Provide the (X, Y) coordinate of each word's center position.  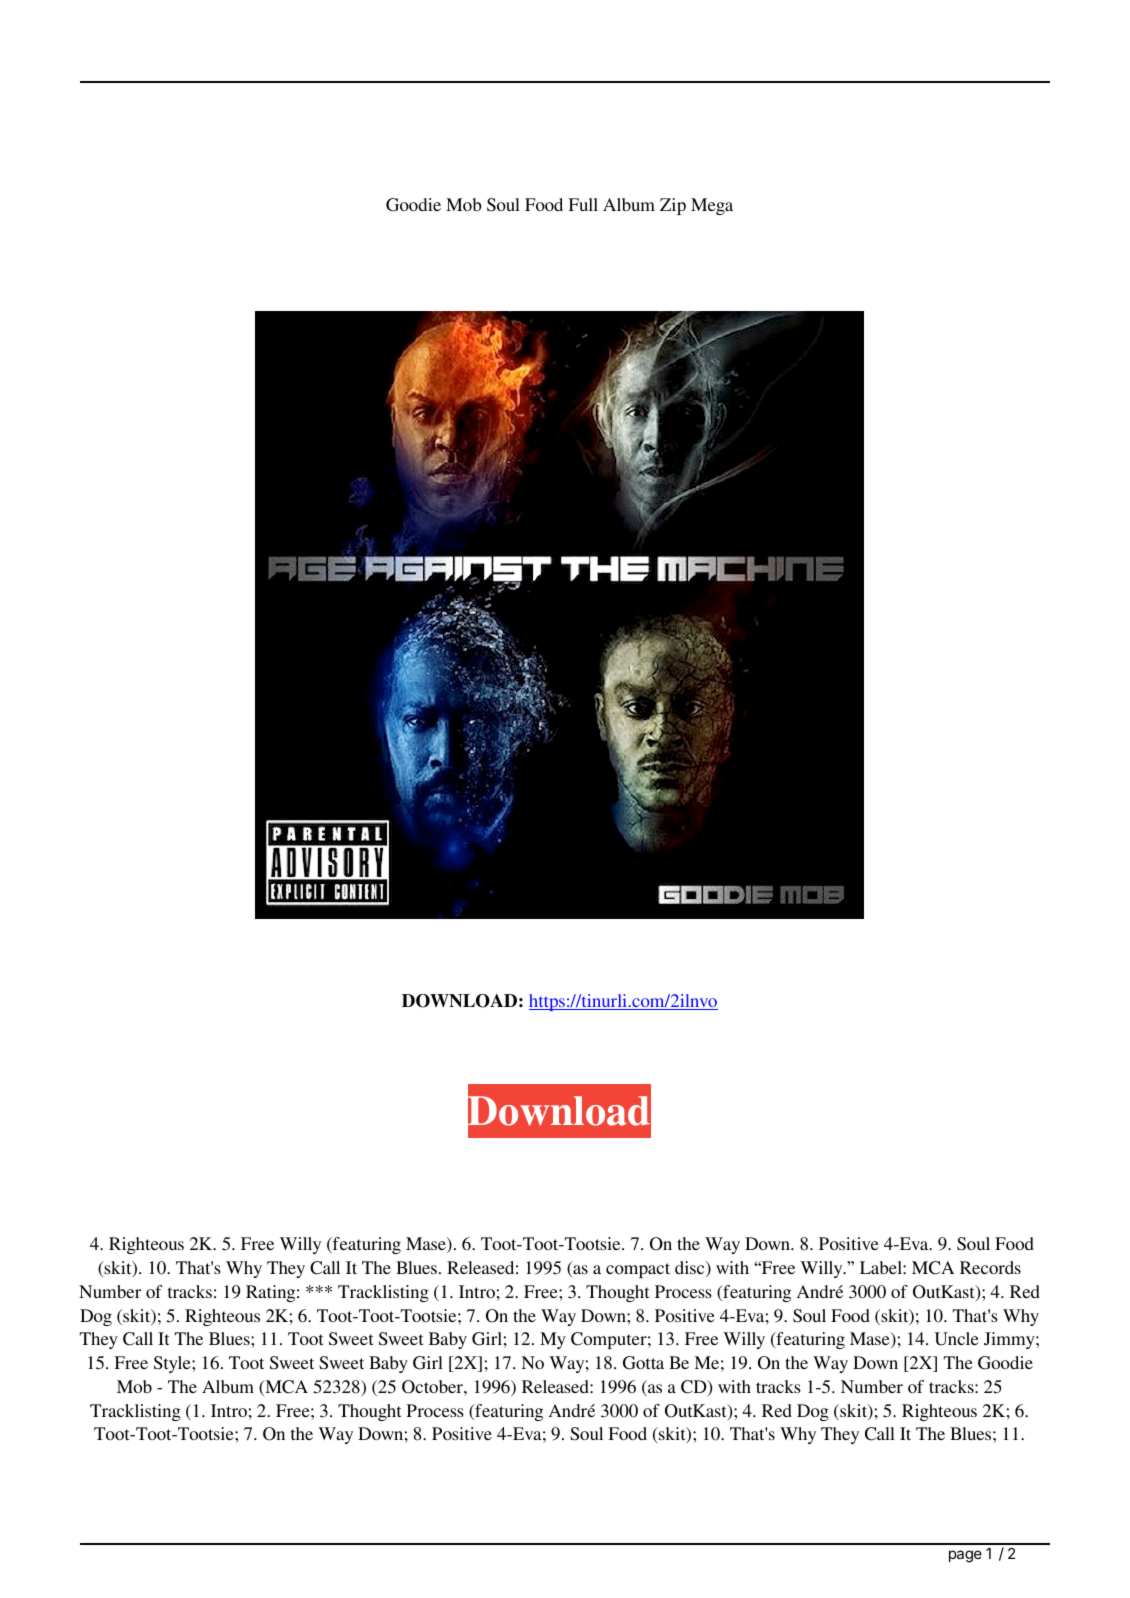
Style (173, 1364)
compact (638, 1270)
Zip (673, 206)
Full (583, 204)
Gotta (643, 1363)
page (965, 1556)
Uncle (957, 1339)
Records (990, 1267)
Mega (712, 206)
